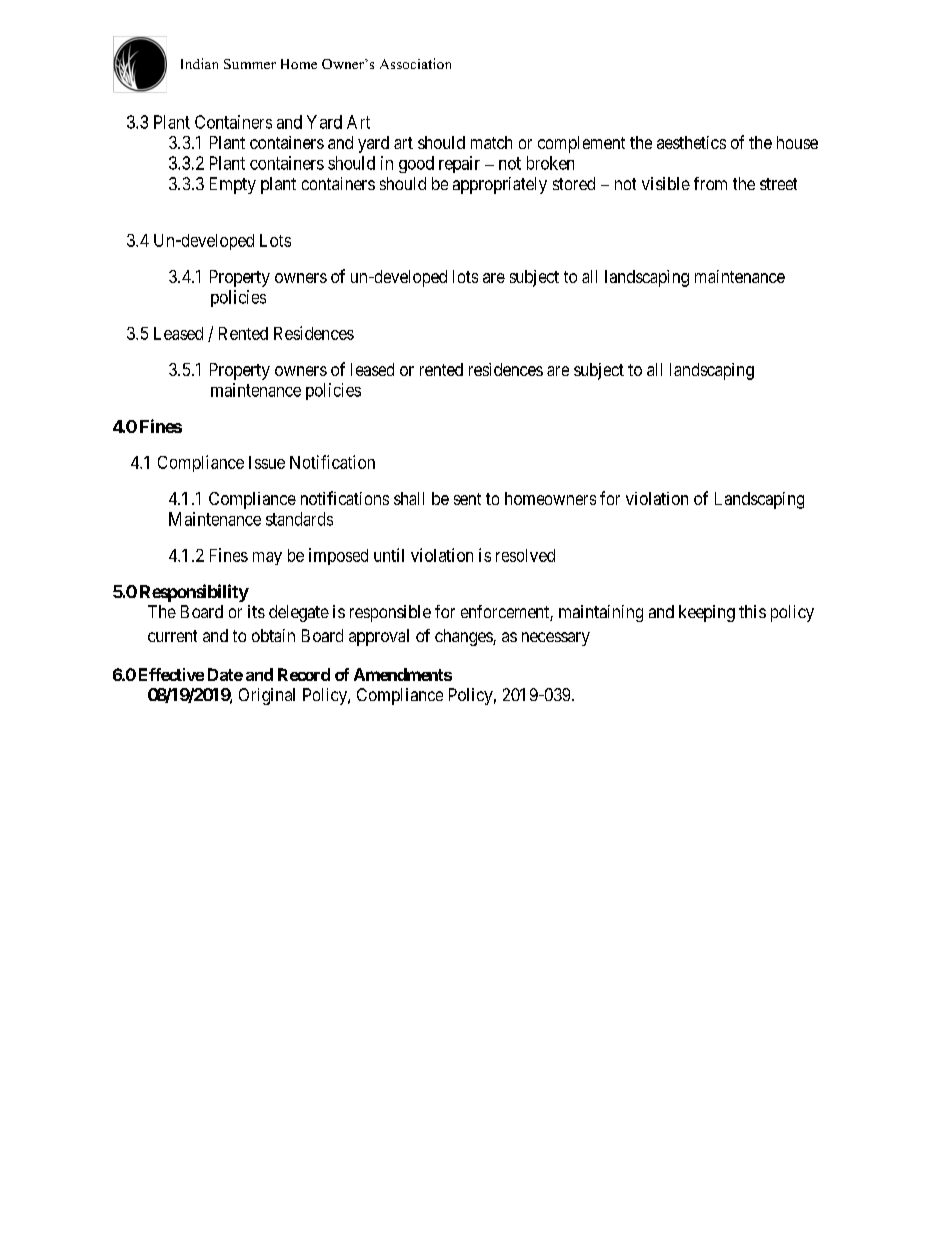 The image size is (952, 1233). What do you see at coordinates (691, 142) in the document?
I see `aesthetics` at bounding box center [691, 142].
